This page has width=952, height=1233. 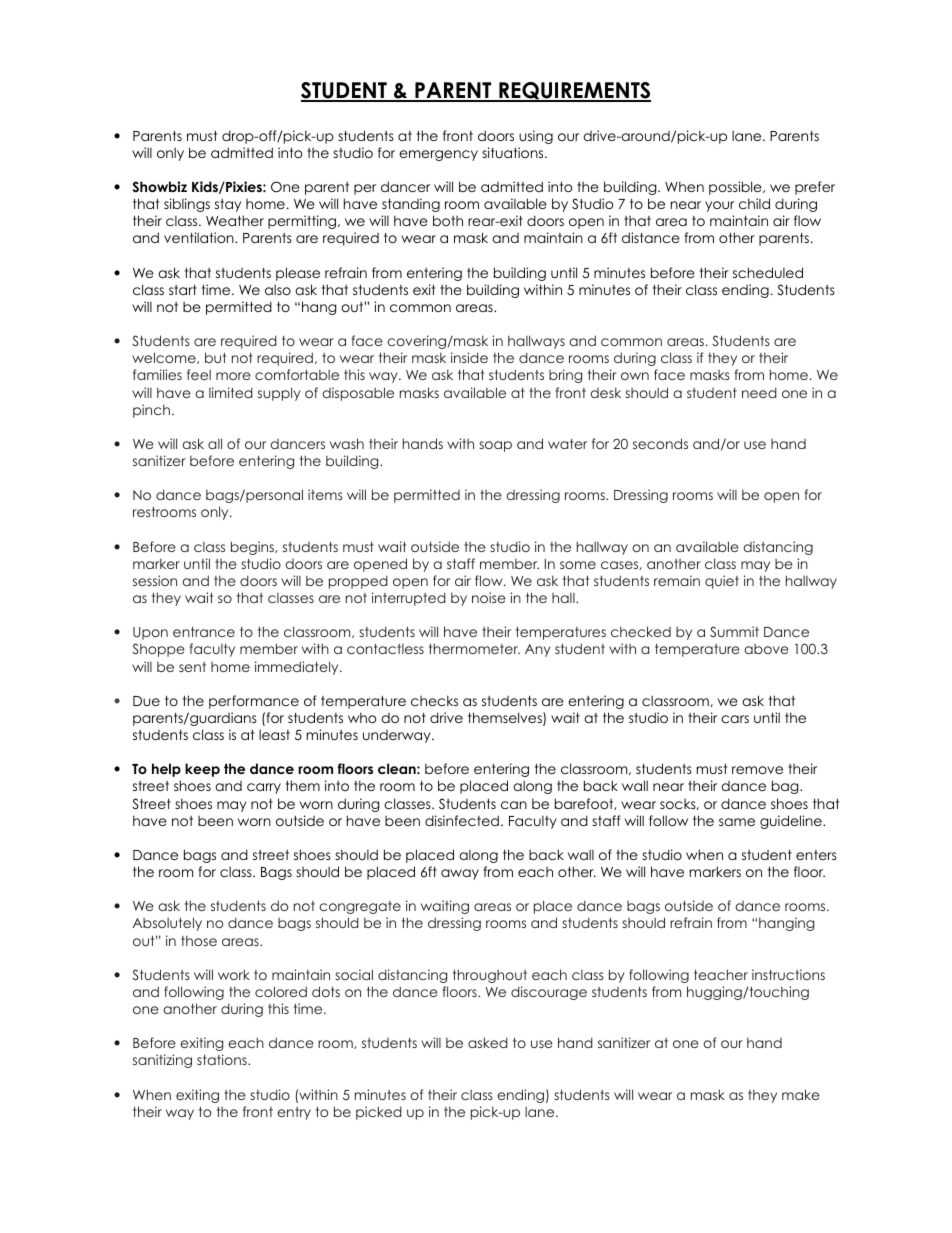 What do you see at coordinates (737, 822) in the page?
I see `same` at bounding box center [737, 822].
